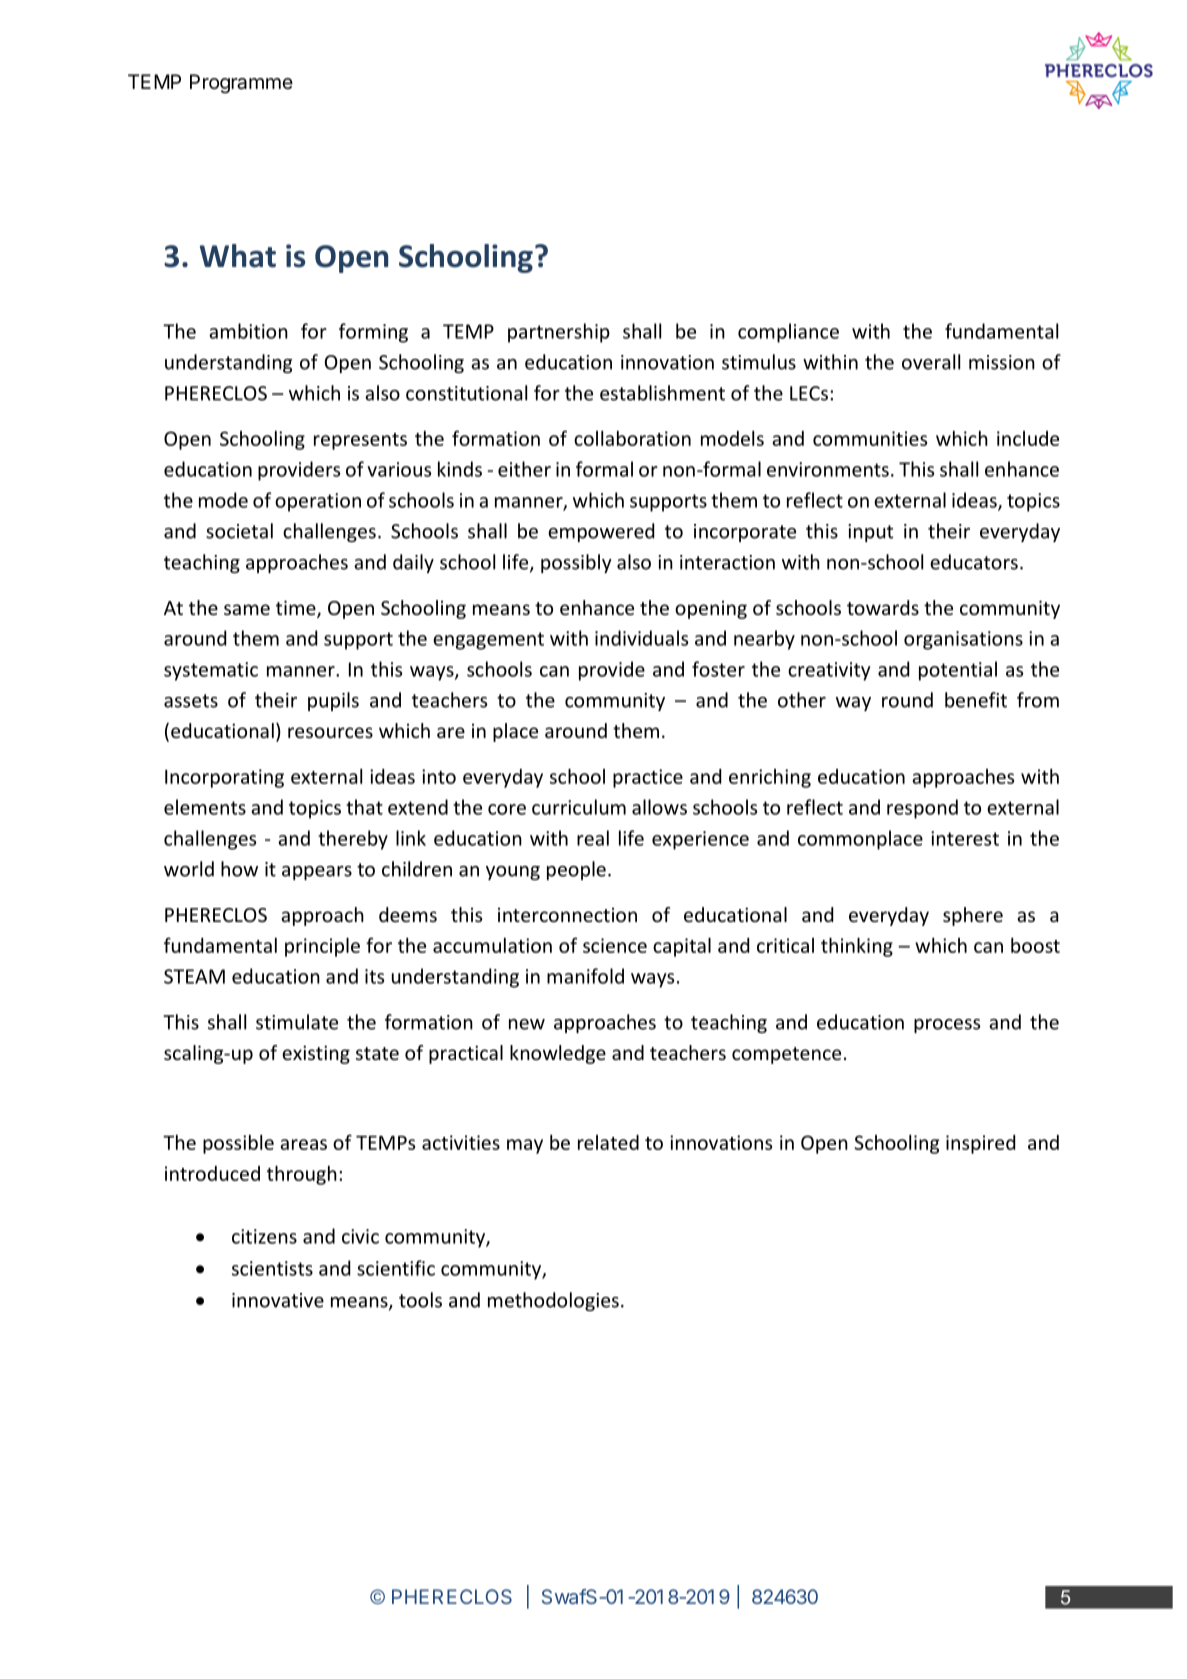  Describe the element at coordinates (788, 333) in the page. I see `compliance` at that location.
